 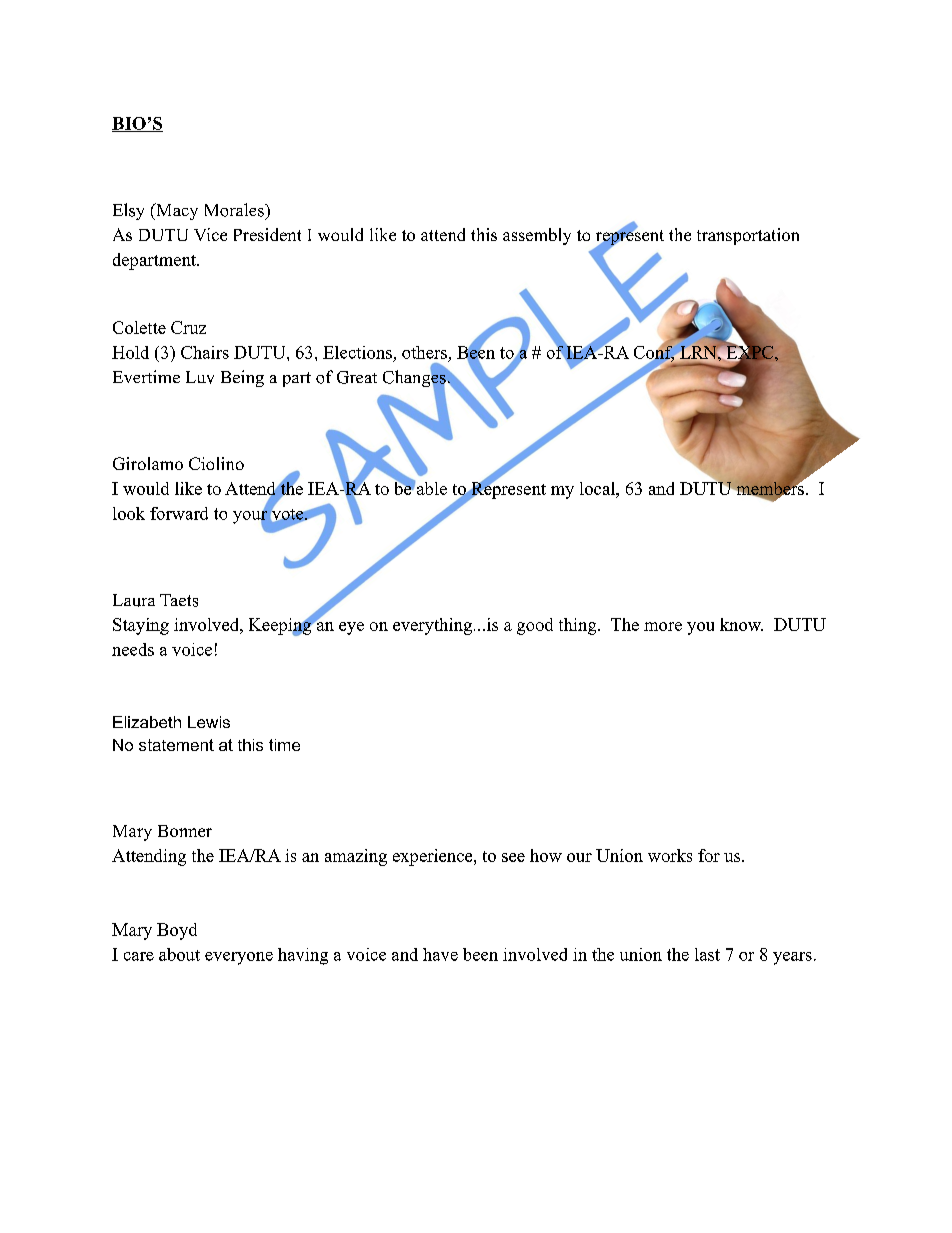 I want to click on know, so click(x=741, y=624).
